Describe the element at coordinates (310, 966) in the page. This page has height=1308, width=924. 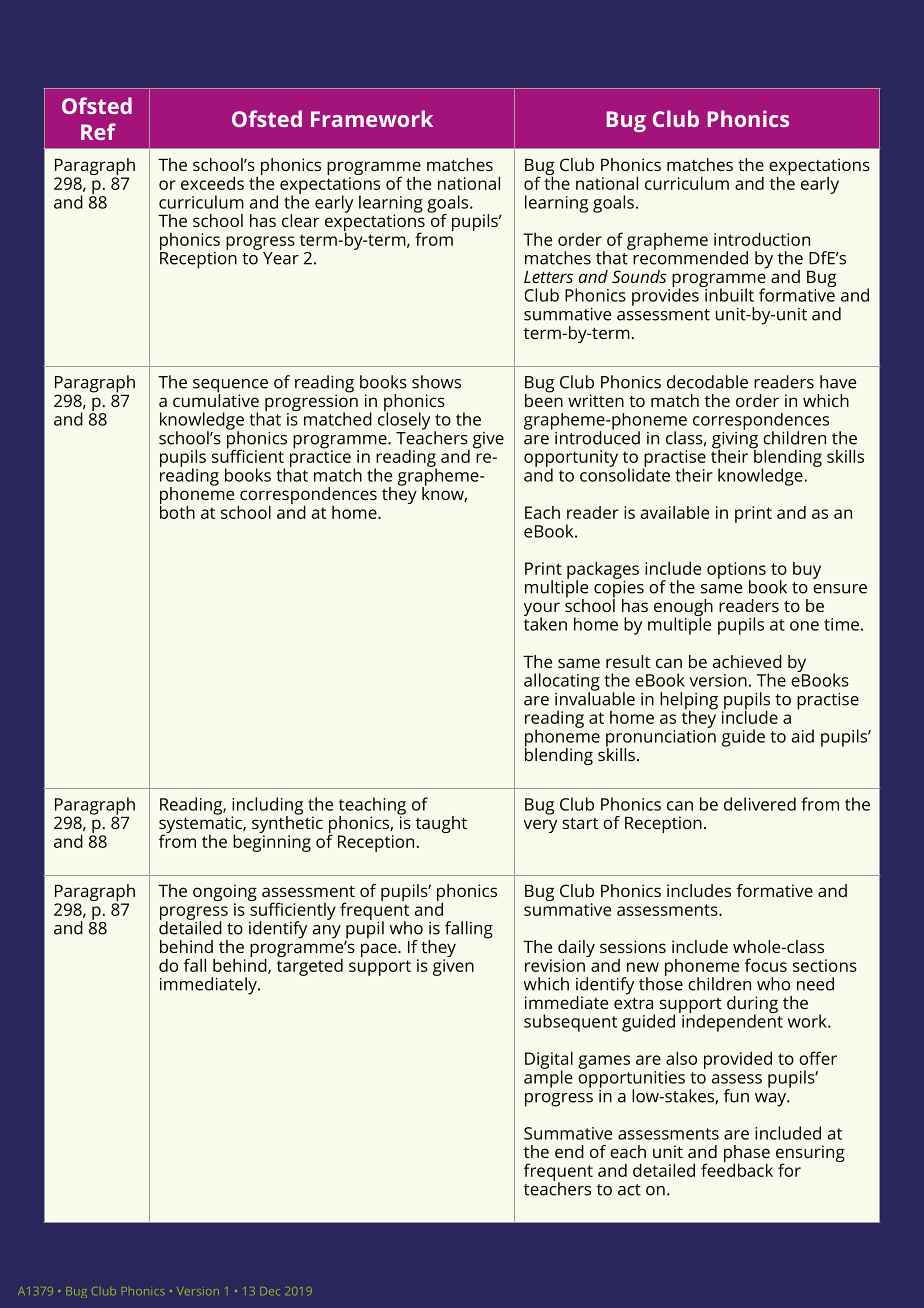
I see `targeted` at that location.
